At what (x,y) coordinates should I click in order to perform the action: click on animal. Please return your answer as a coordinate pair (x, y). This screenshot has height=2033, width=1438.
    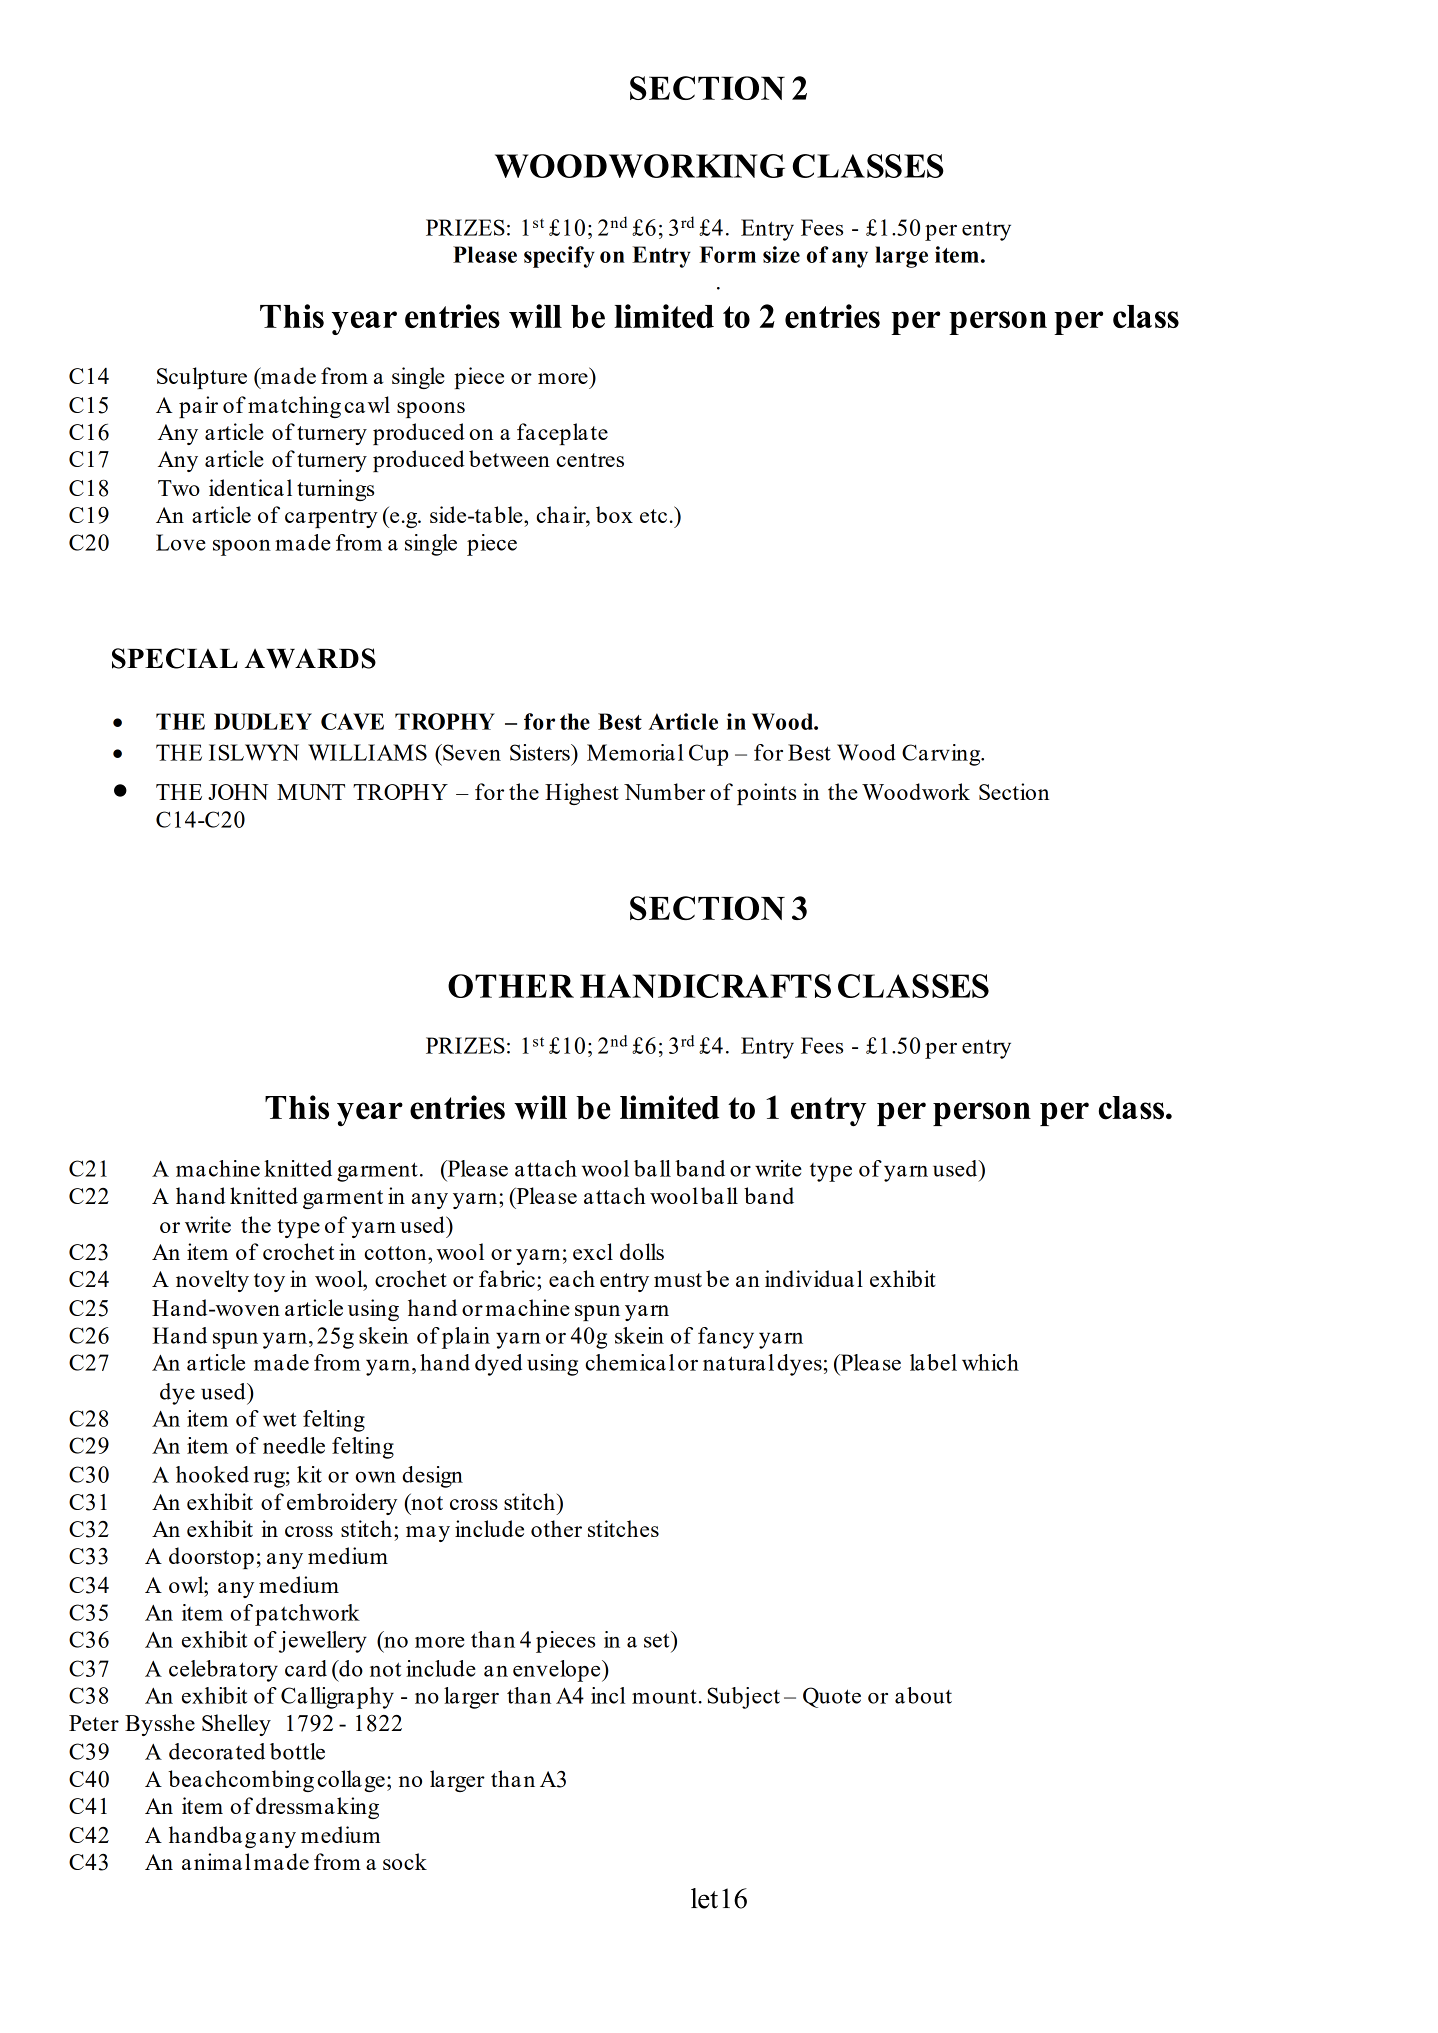
    Looking at the image, I should click on (216, 1861).
